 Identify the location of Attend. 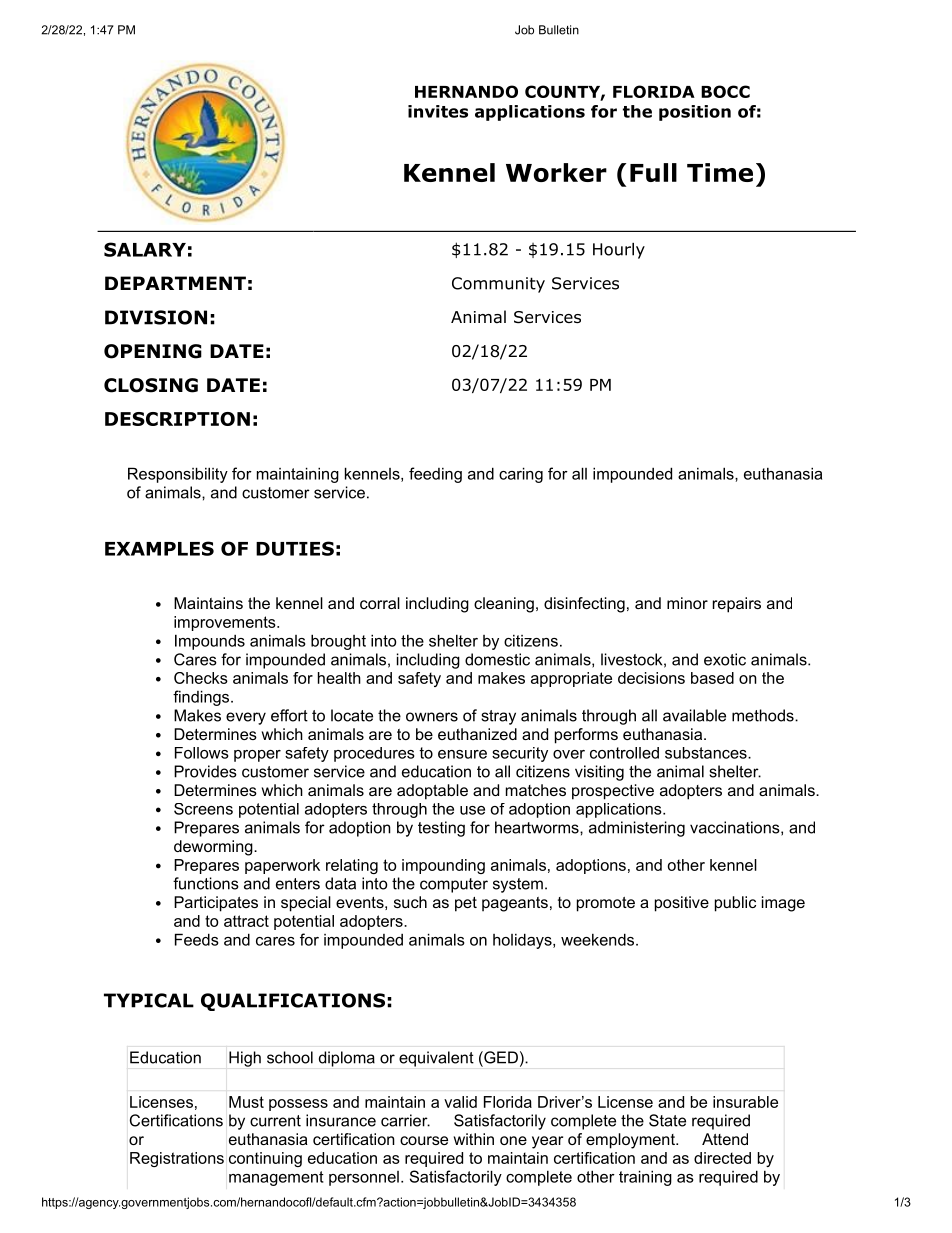
(725, 1139).
